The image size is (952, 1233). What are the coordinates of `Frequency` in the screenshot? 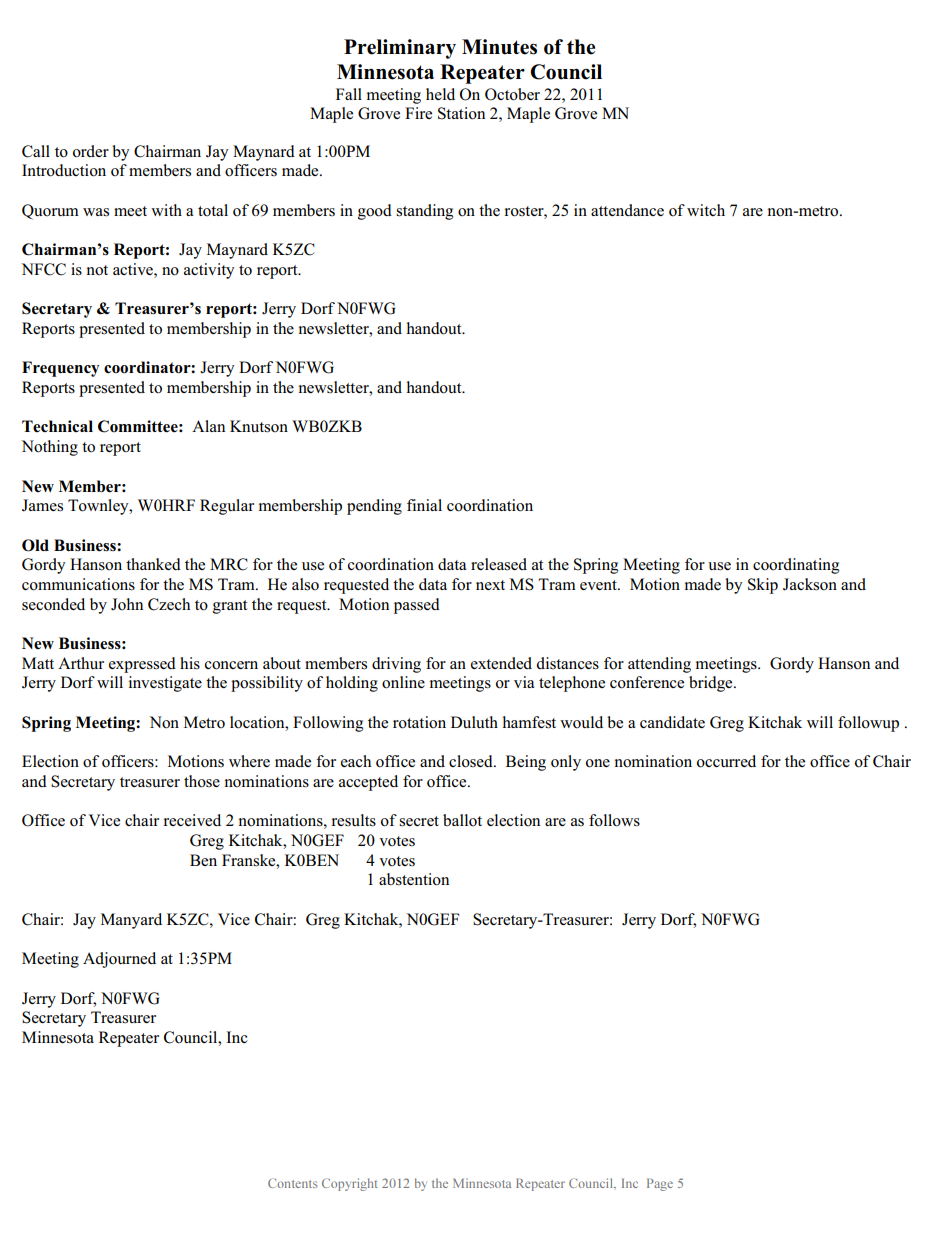 It's located at (61, 369).
